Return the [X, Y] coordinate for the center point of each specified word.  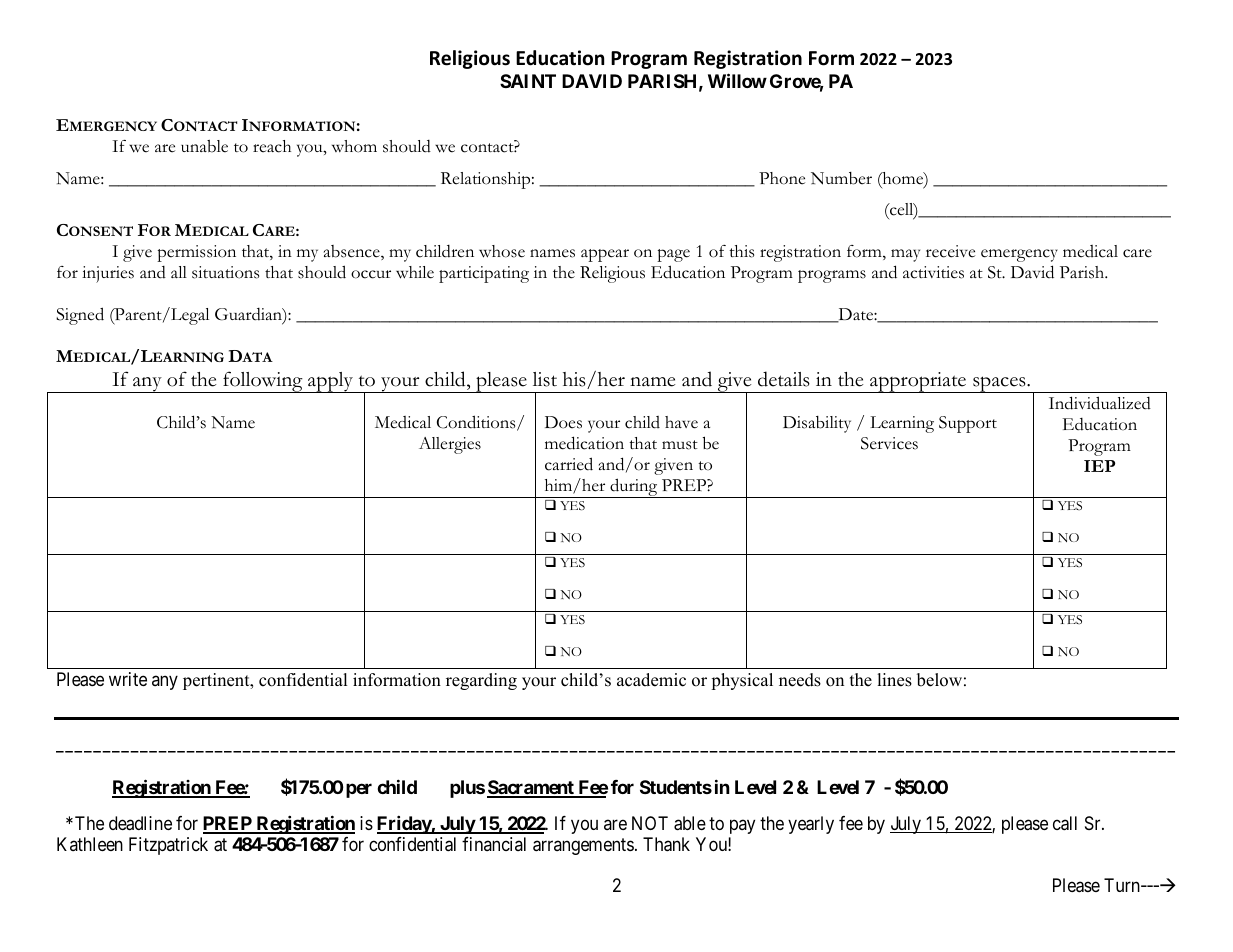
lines [894, 680]
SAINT [528, 81]
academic [651, 680]
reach [272, 146]
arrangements [583, 846]
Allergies [450, 445]
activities [933, 272]
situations [225, 272]
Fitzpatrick [168, 846]
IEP [1099, 466]
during [634, 488]
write [128, 679]
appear [605, 255]
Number [841, 178]
